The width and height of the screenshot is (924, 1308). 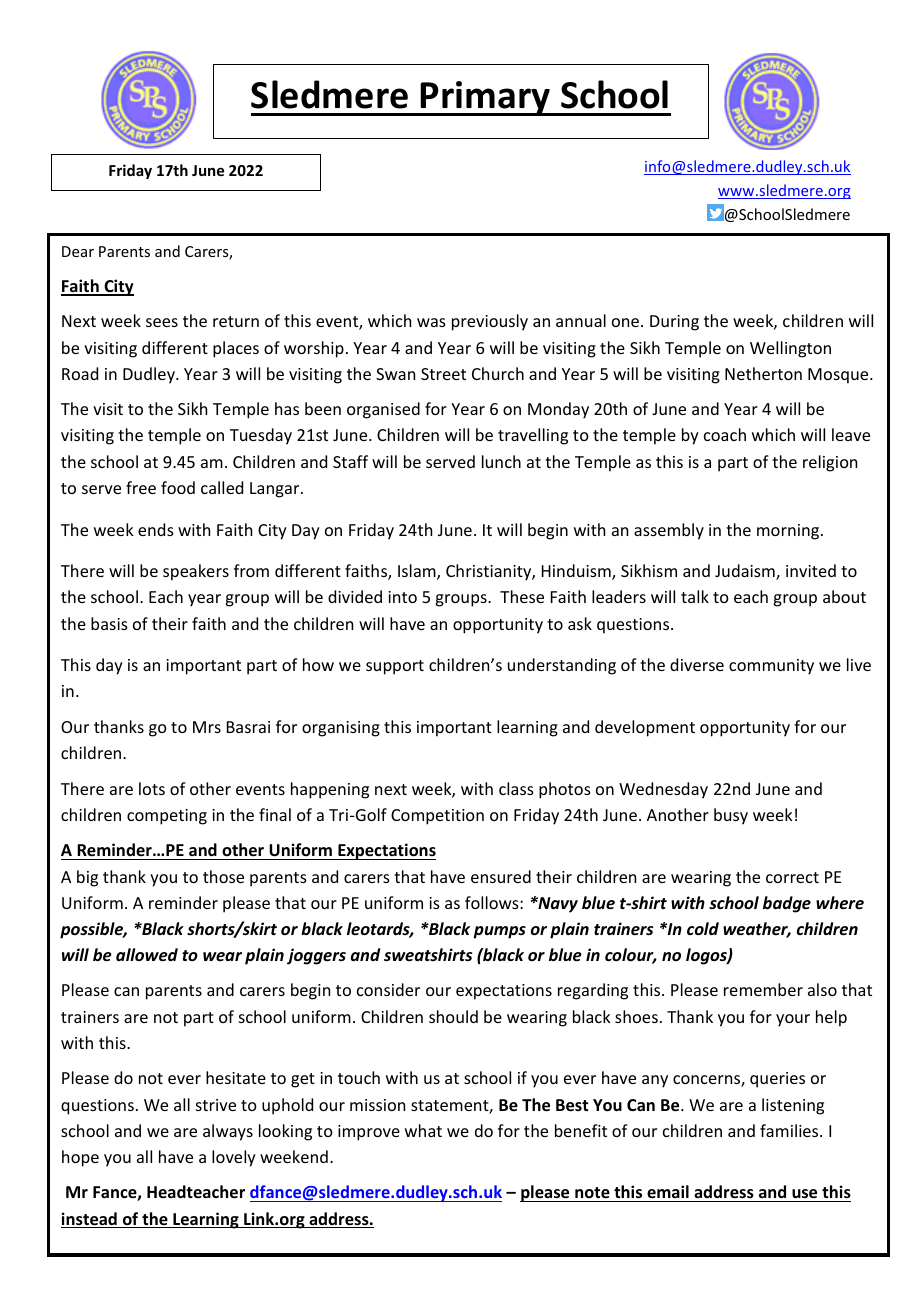 I want to click on what, so click(x=423, y=1130).
